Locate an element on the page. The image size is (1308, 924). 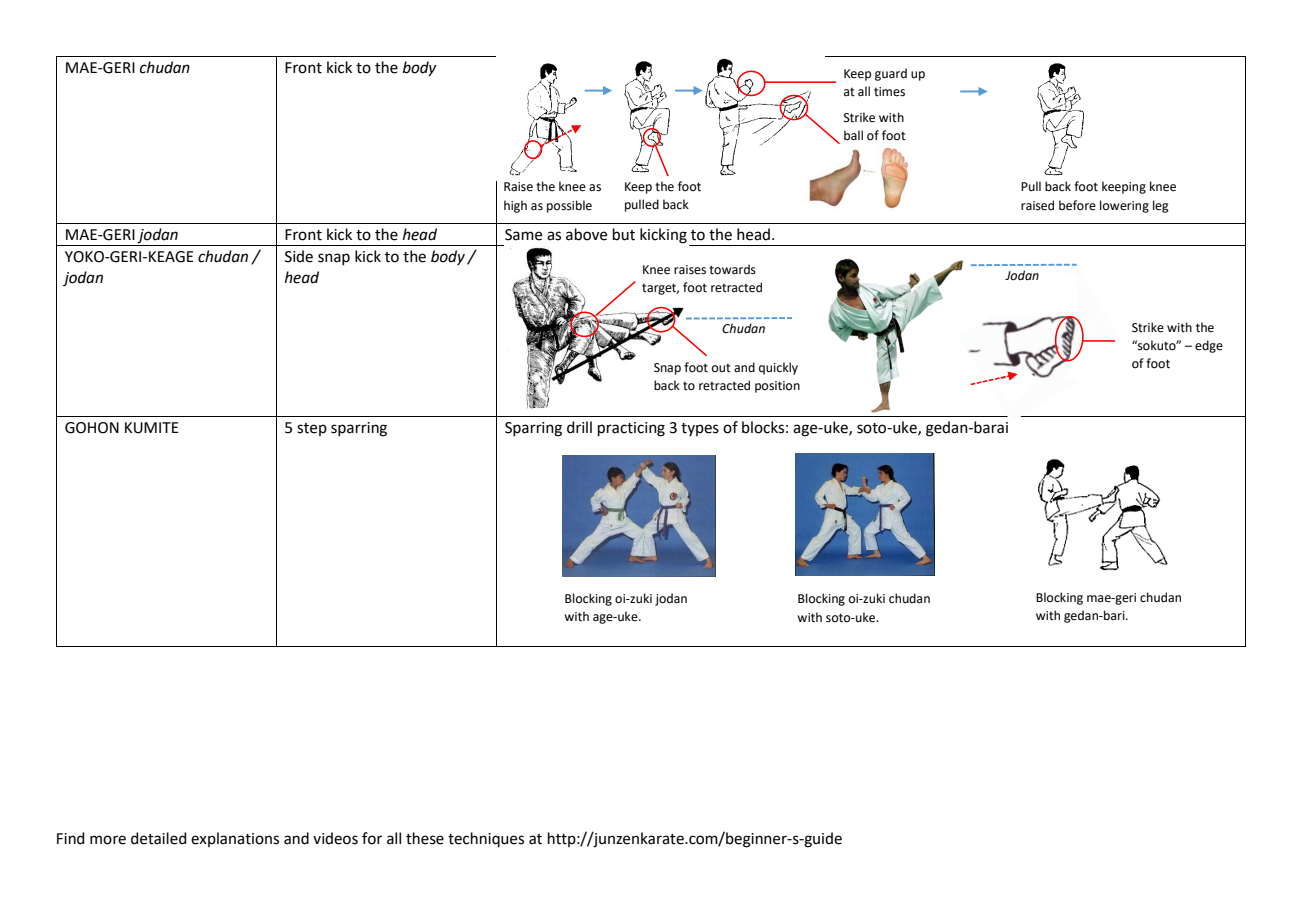
explanations is located at coordinates (235, 839).
